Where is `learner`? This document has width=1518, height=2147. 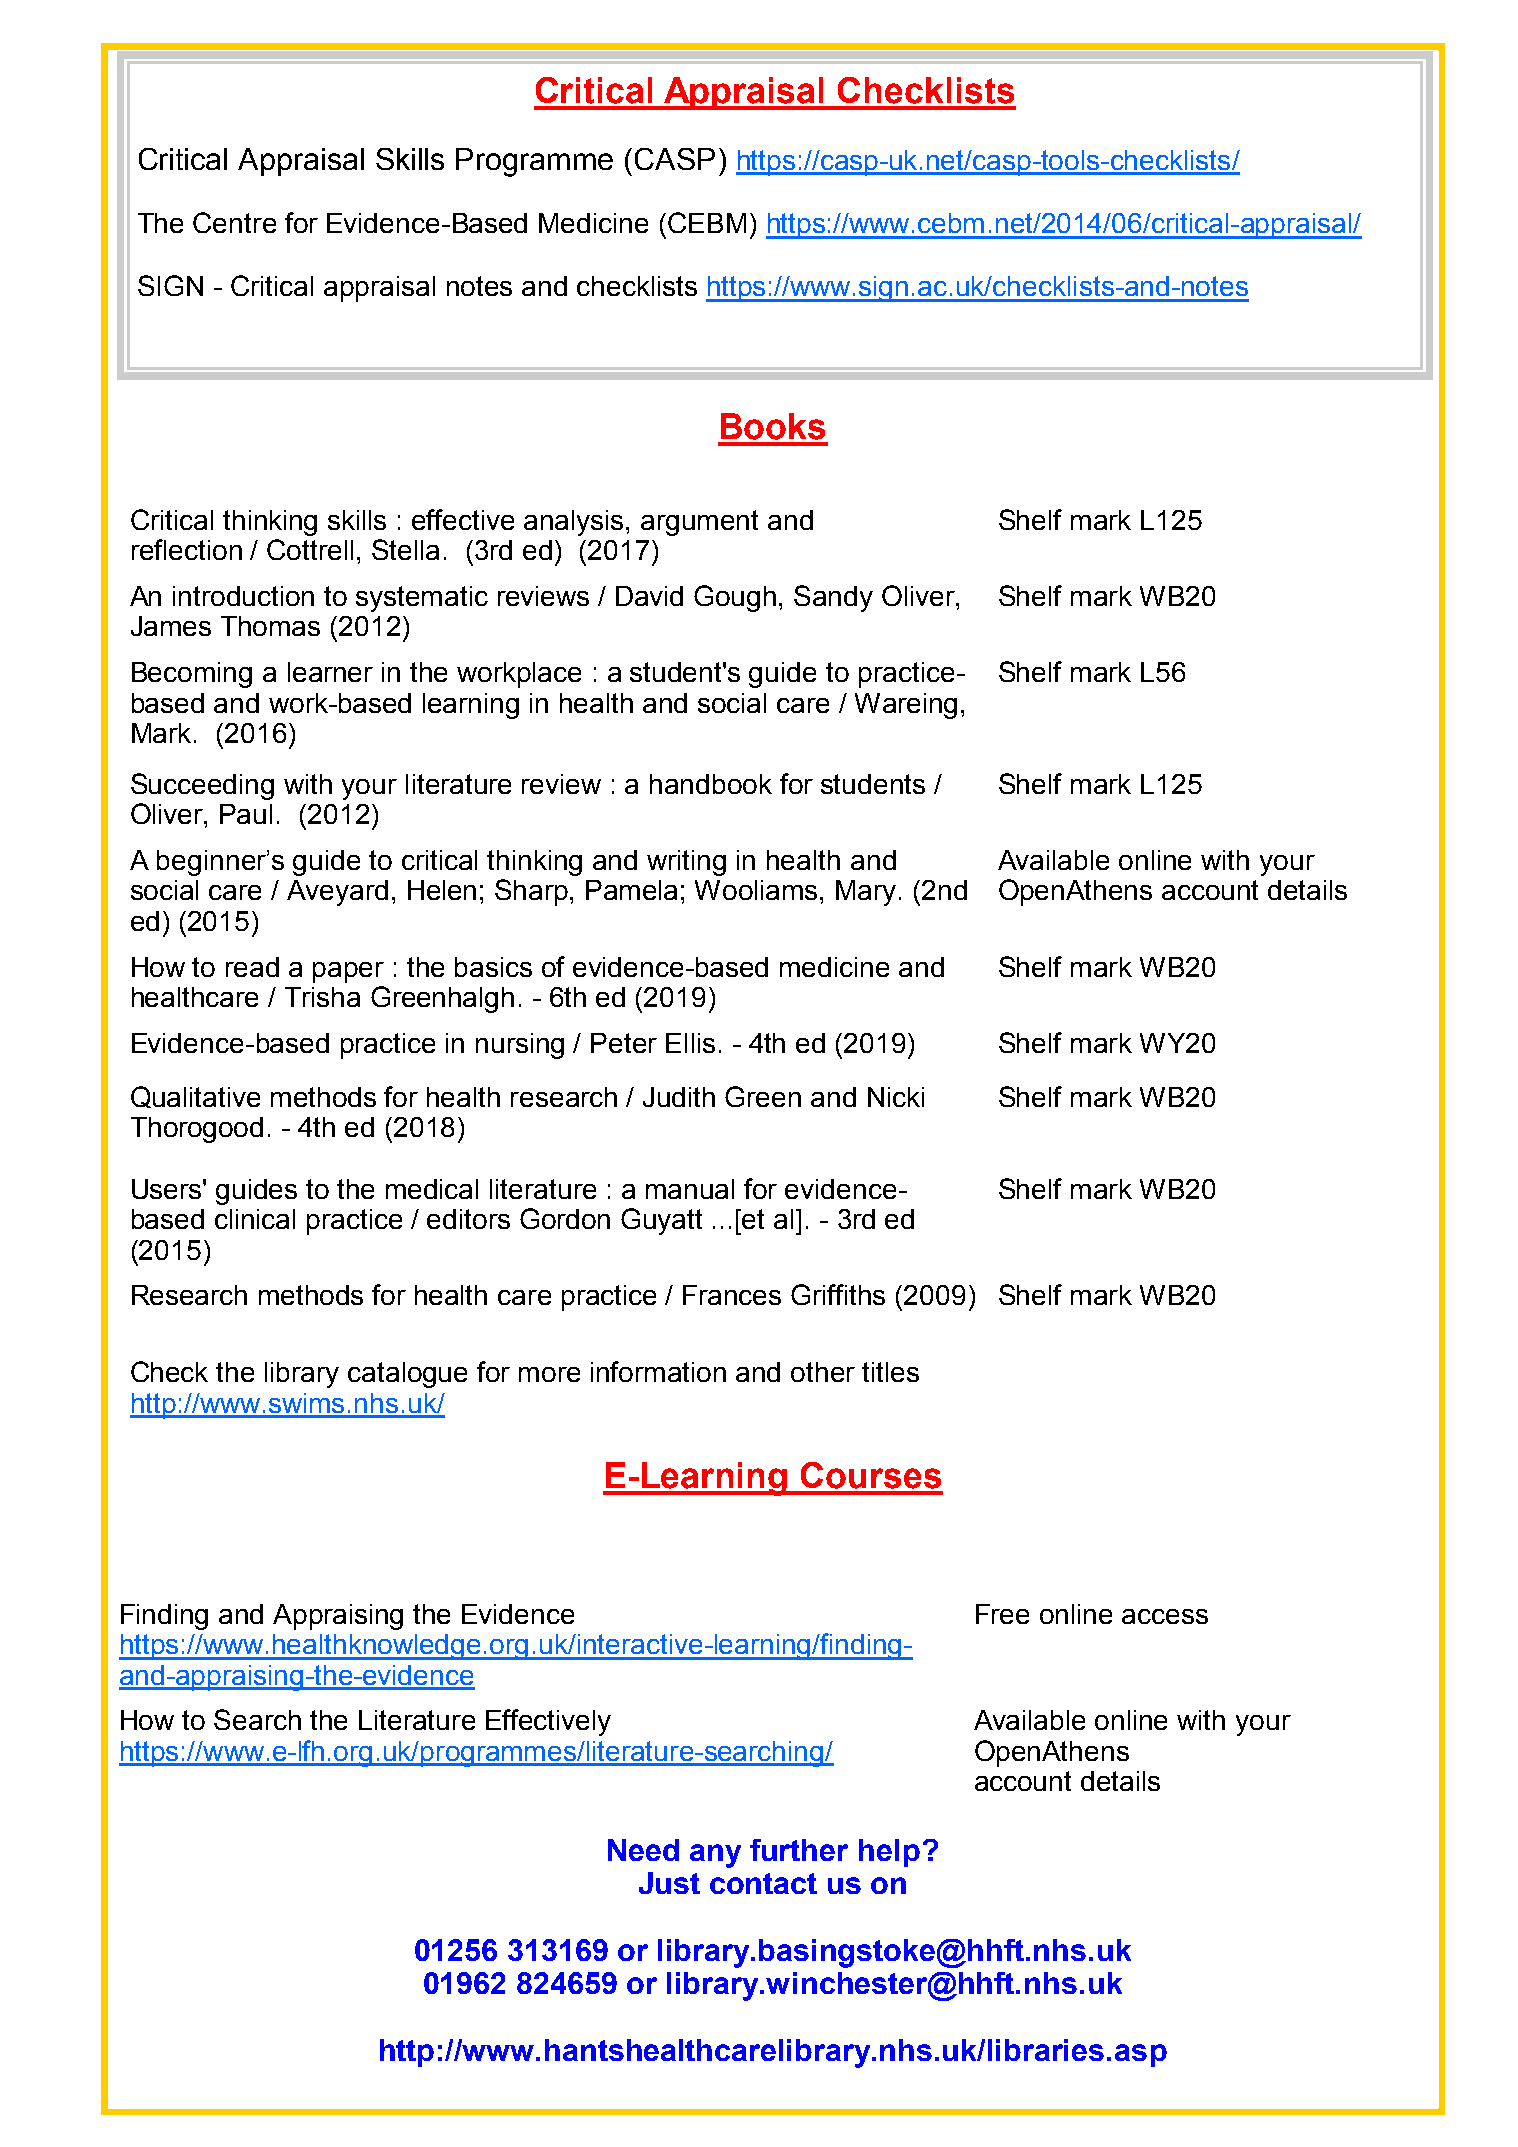
learner is located at coordinates (330, 672).
